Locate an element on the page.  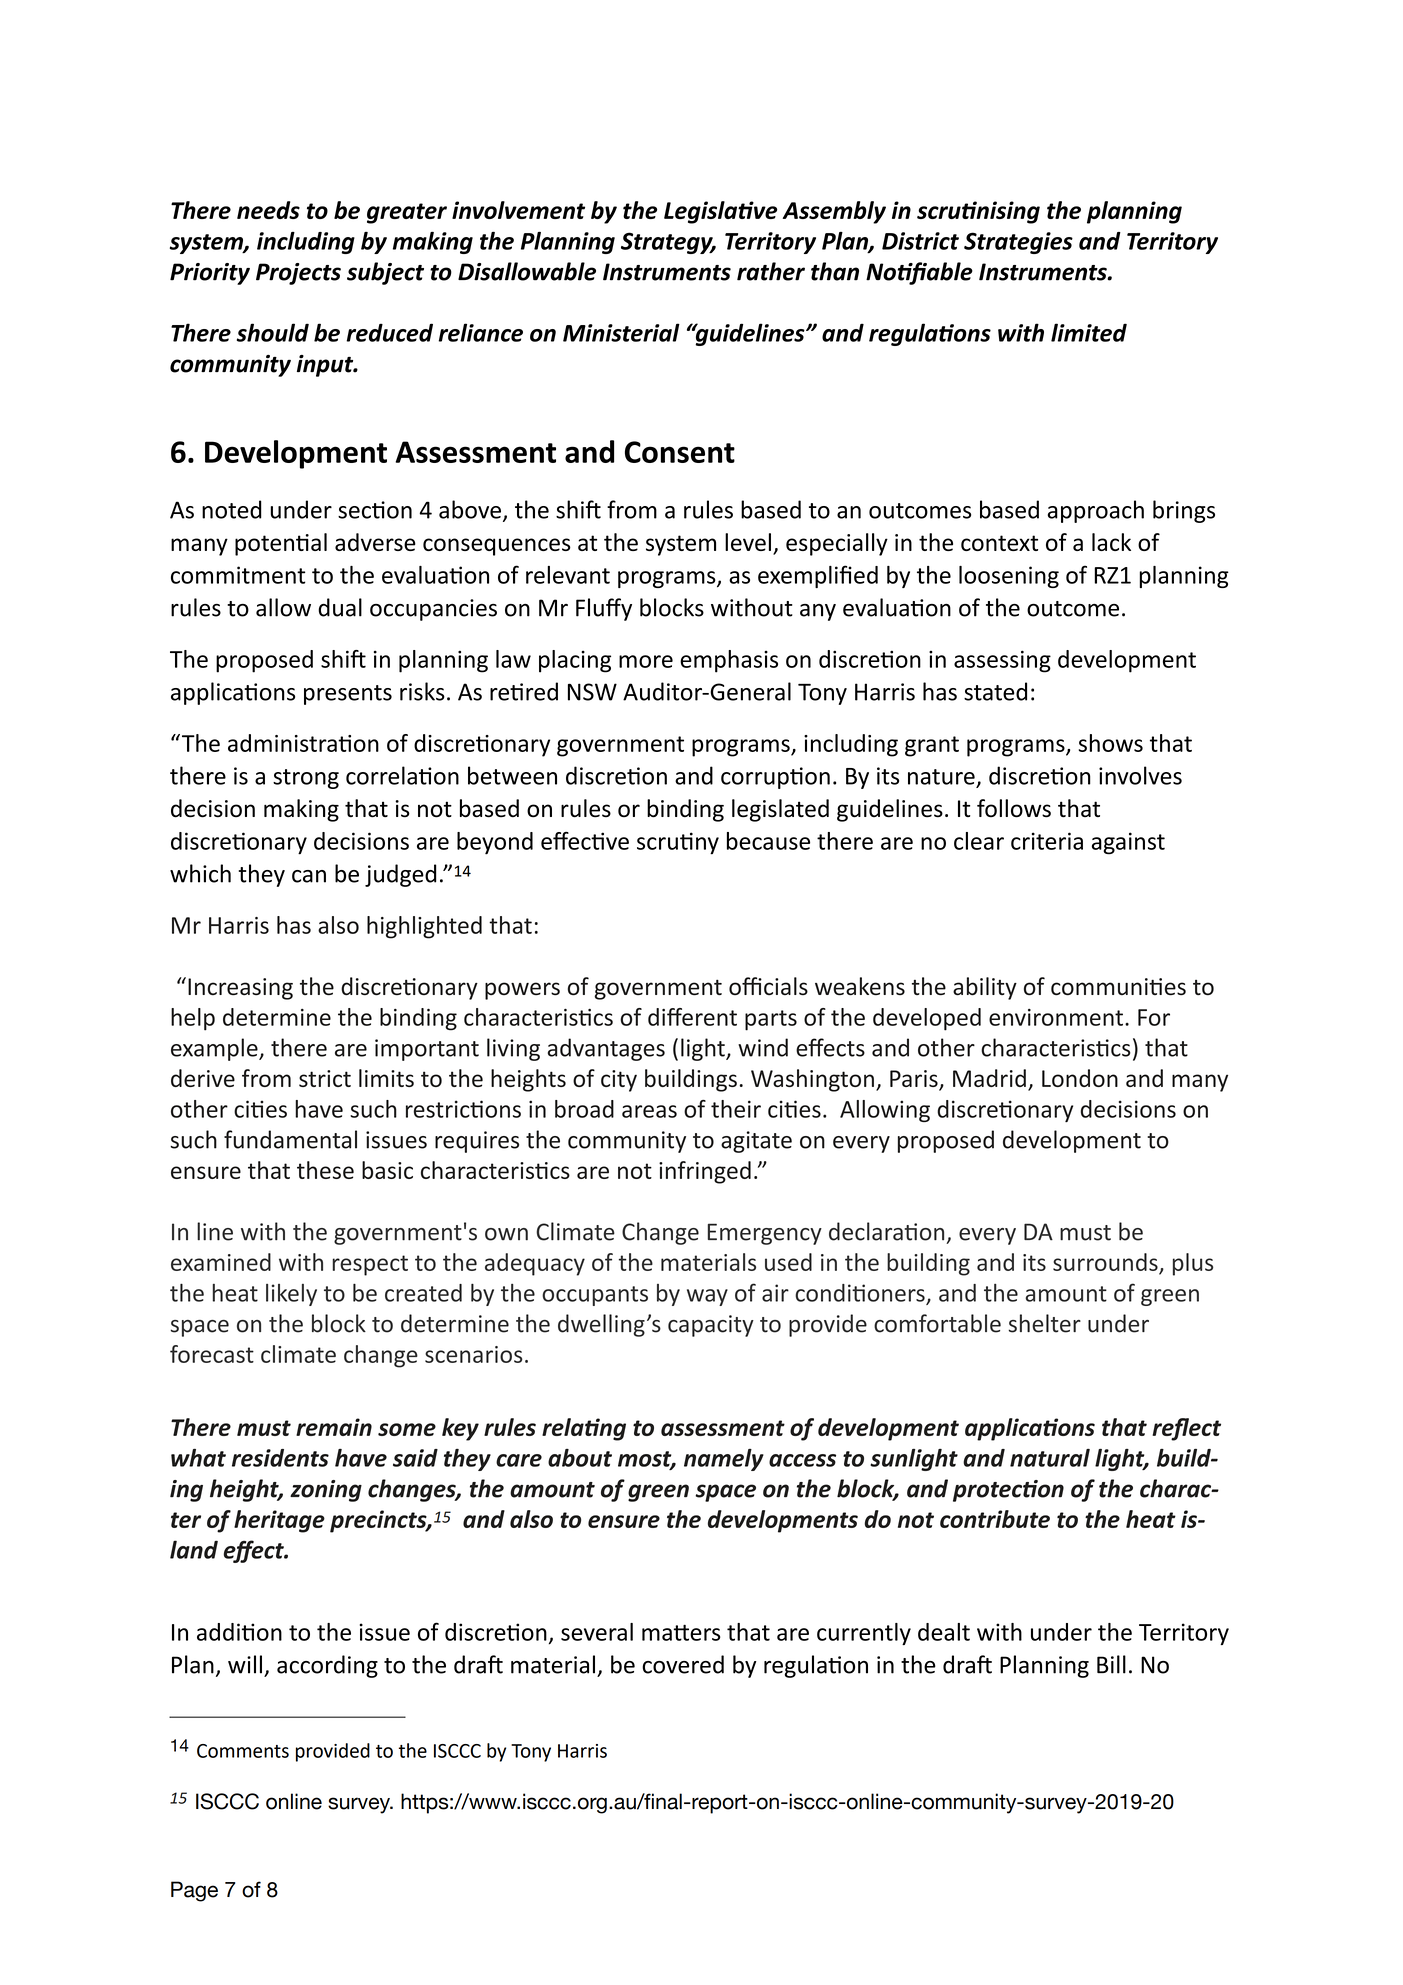
rather is located at coordinates (771, 271).
